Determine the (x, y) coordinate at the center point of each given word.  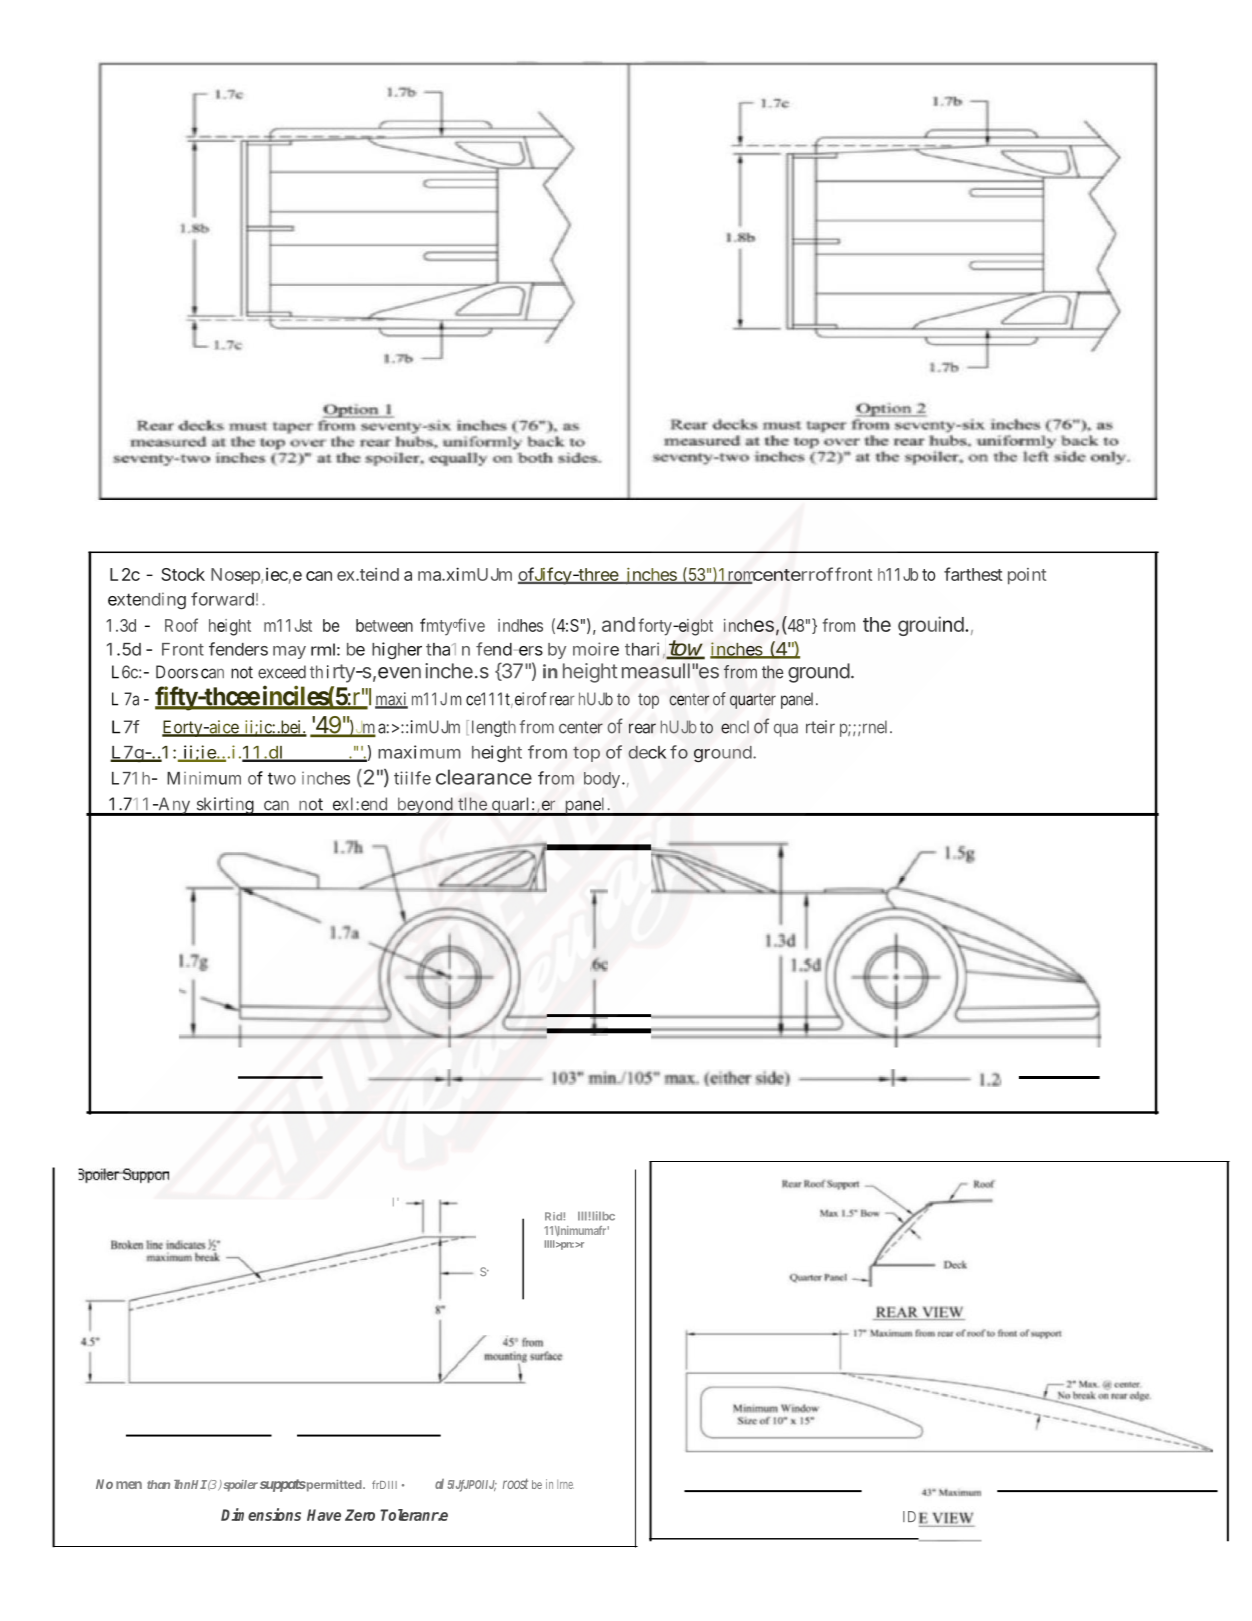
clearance (484, 777)
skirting (225, 806)
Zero (360, 1515)
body (603, 780)
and (618, 624)
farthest (973, 574)
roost (515, 1483)
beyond (424, 806)
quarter (753, 701)
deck (647, 752)
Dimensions (261, 1514)
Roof (181, 625)
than (158, 1484)
